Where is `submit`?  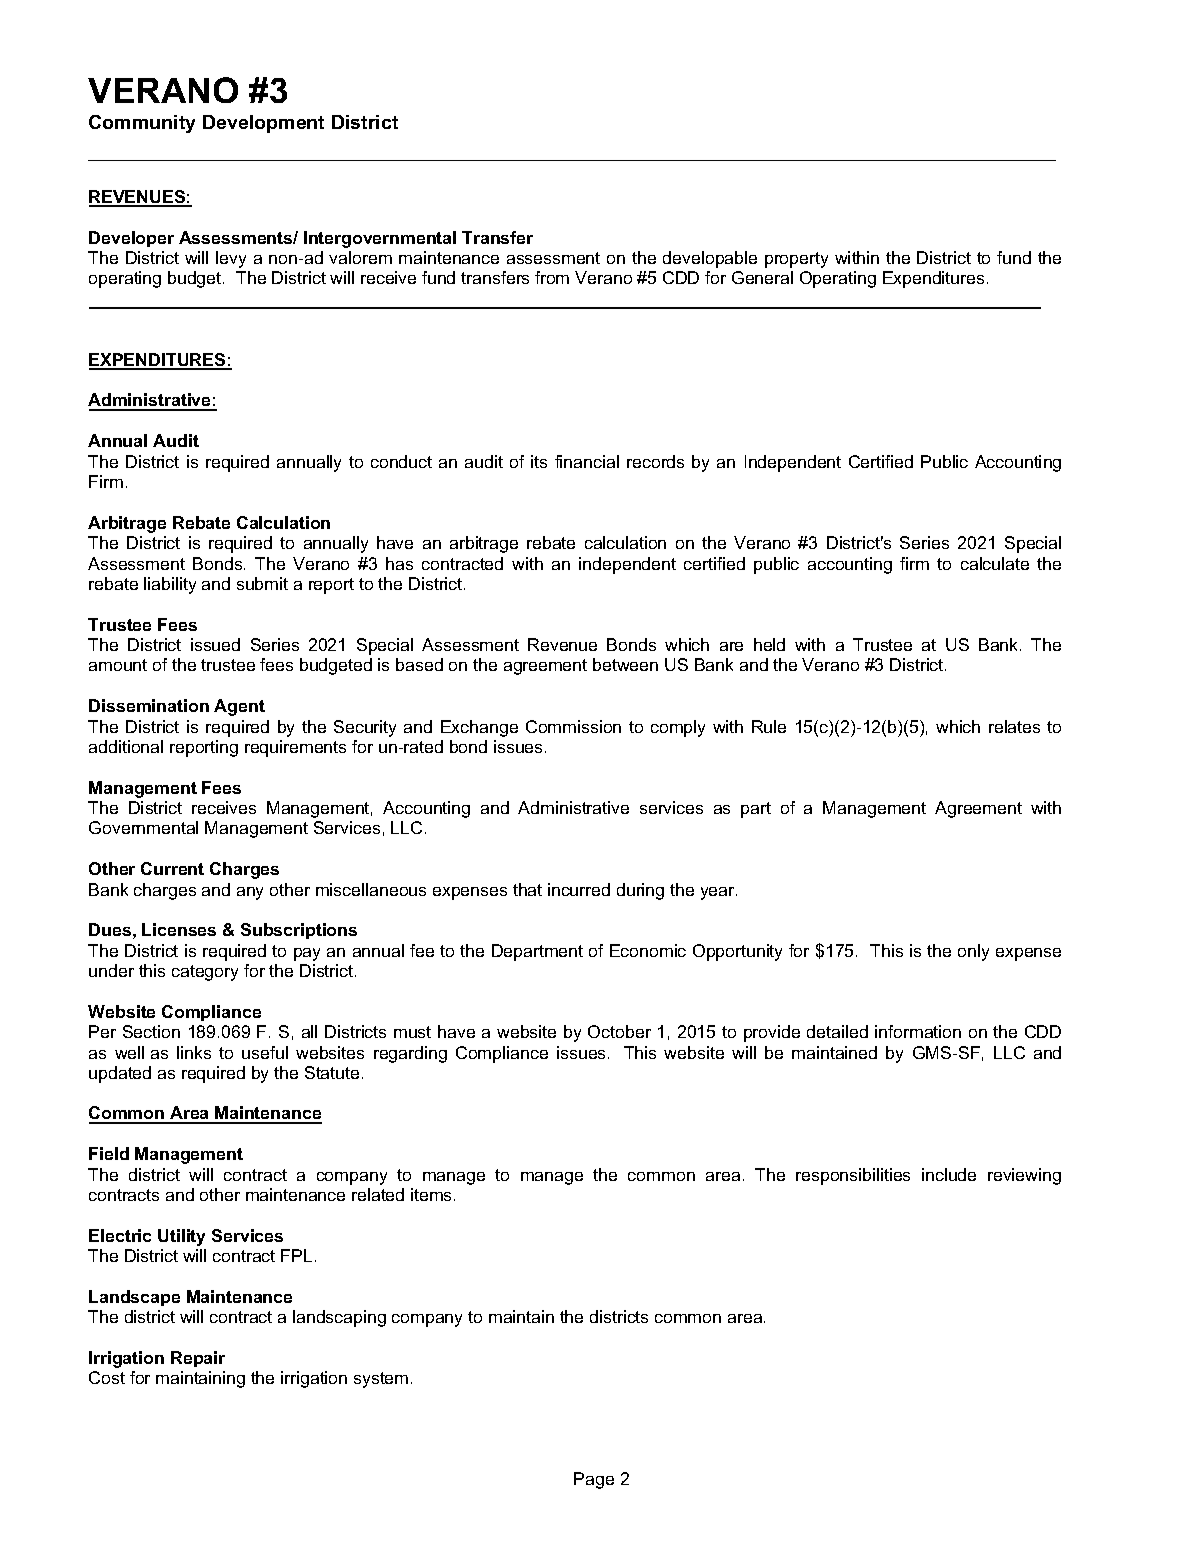
submit is located at coordinates (262, 583).
